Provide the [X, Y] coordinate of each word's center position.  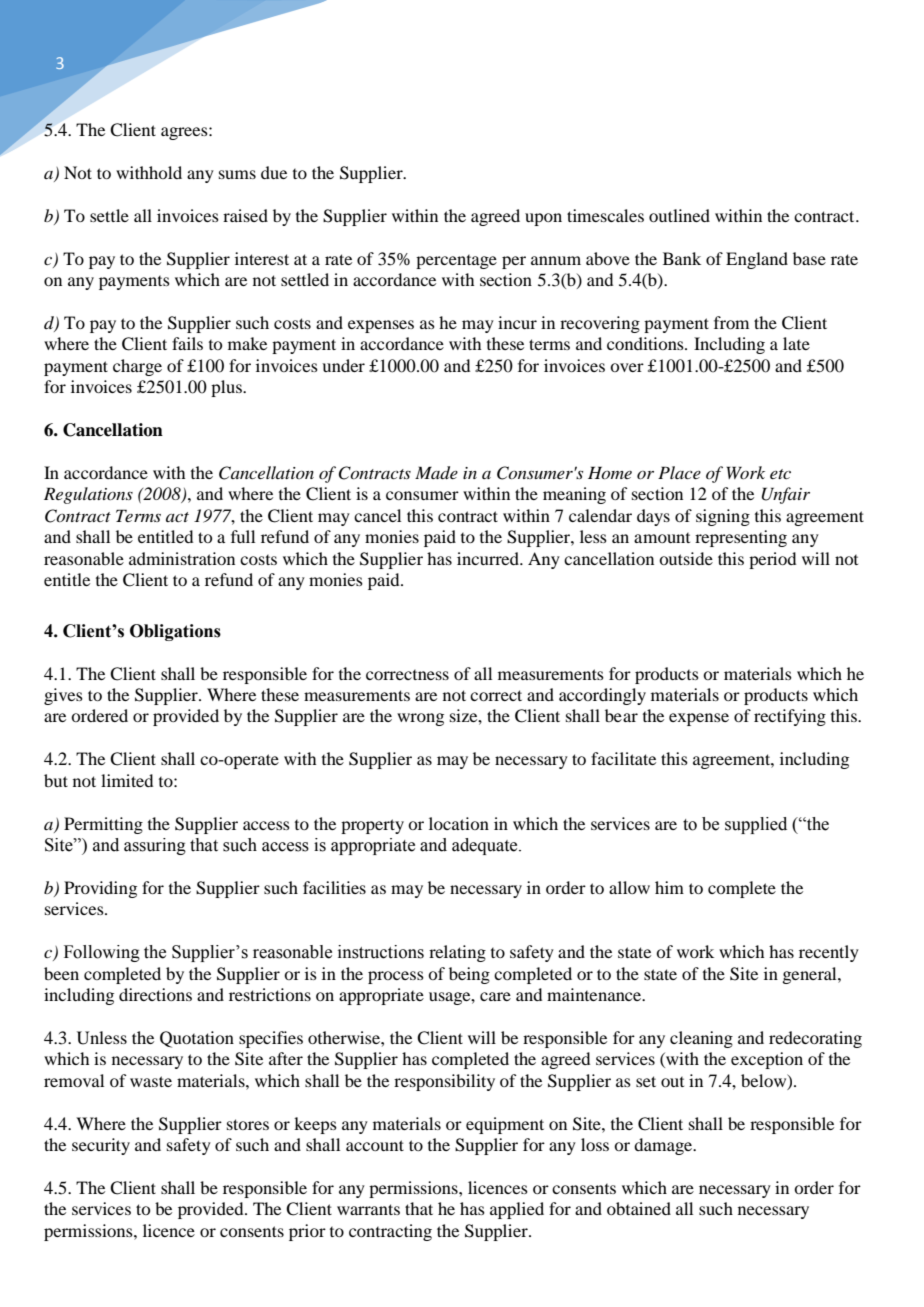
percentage [456, 262]
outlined [679, 215]
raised [245, 215]
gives [63, 696]
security [101, 1146]
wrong [420, 719]
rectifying [790, 717]
